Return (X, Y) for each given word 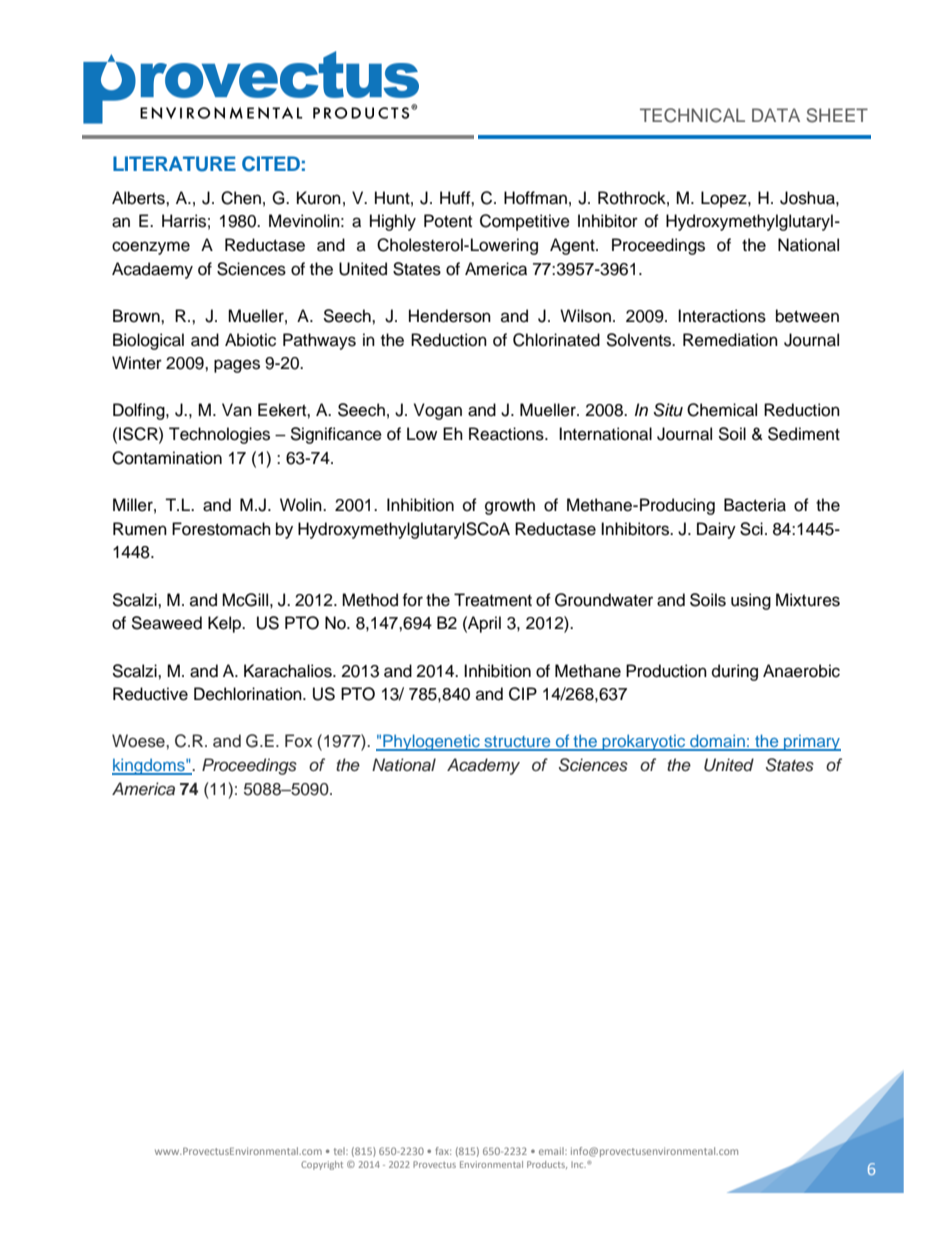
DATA (776, 115)
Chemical (722, 410)
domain (717, 742)
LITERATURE (174, 164)
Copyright (322, 1165)
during (735, 672)
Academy (483, 766)
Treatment (493, 600)
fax (443, 1151)
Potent (448, 221)
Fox (298, 740)
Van (237, 410)
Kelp (225, 624)
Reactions (507, 434)
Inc (578, 1164)
